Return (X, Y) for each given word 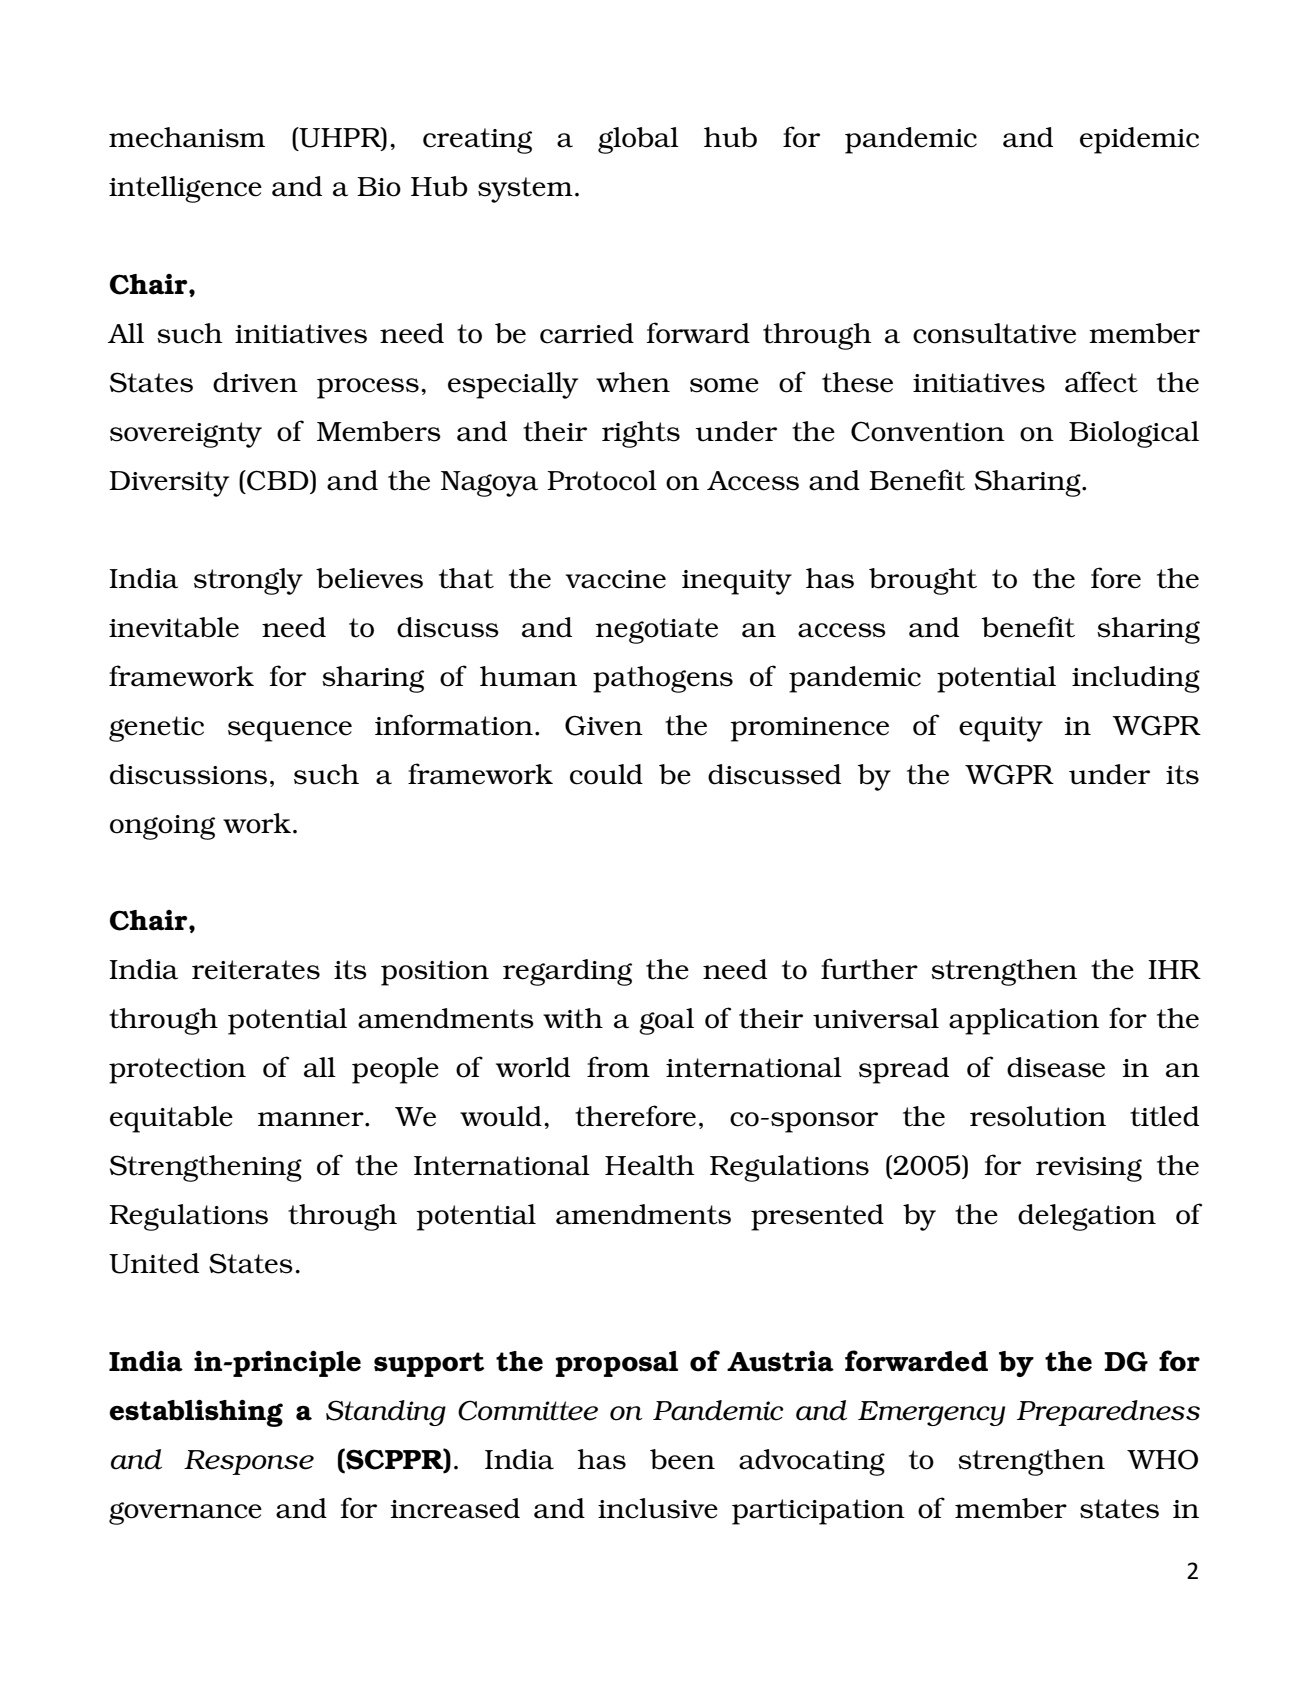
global (638, 140)
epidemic (1139, 140)
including (1136, 679)
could (606, 774)
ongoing (162, 827)
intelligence (185, 189)
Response (249, 1462)
